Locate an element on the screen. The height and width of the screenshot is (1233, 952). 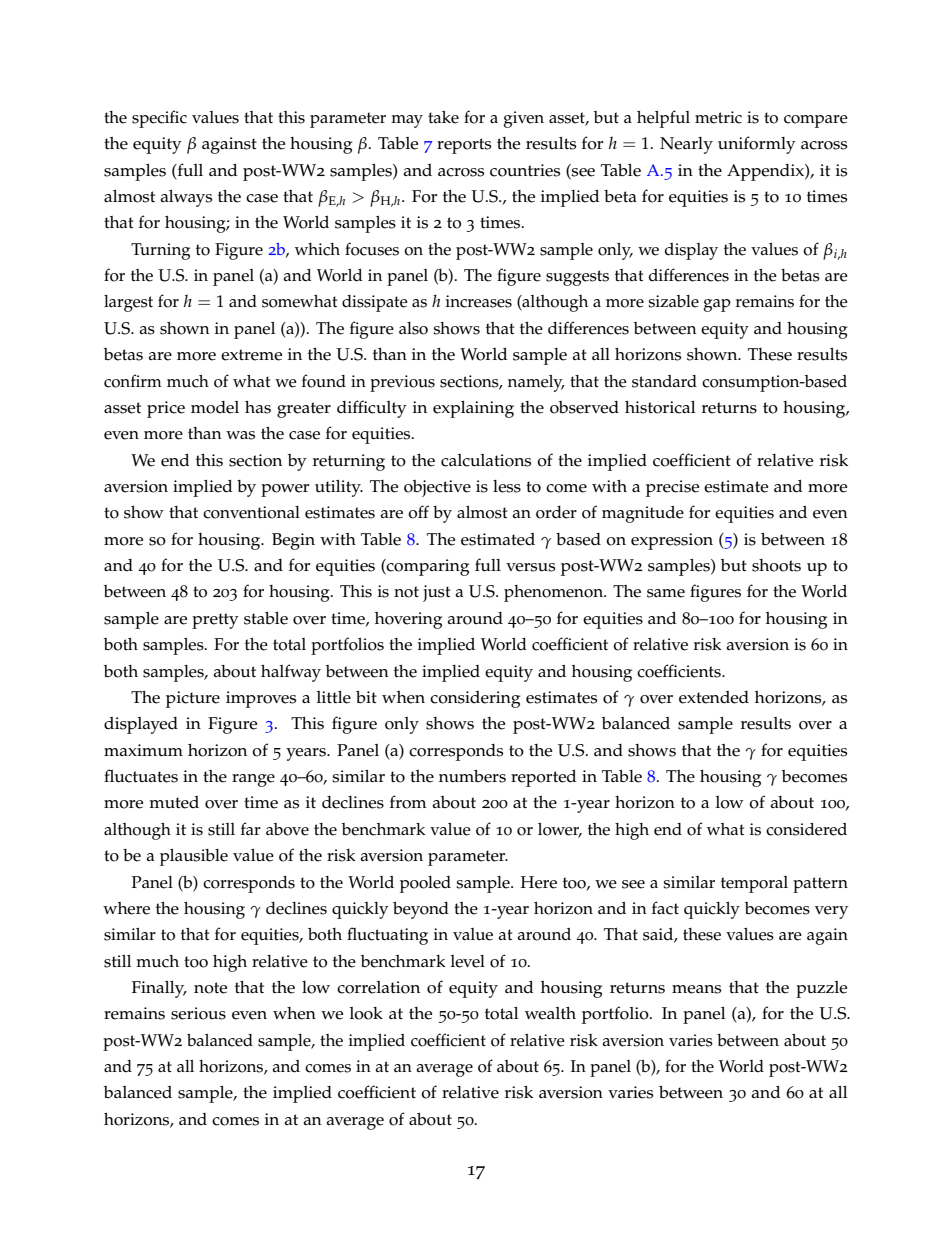
uniformly is located at coordinates (757, 145).
